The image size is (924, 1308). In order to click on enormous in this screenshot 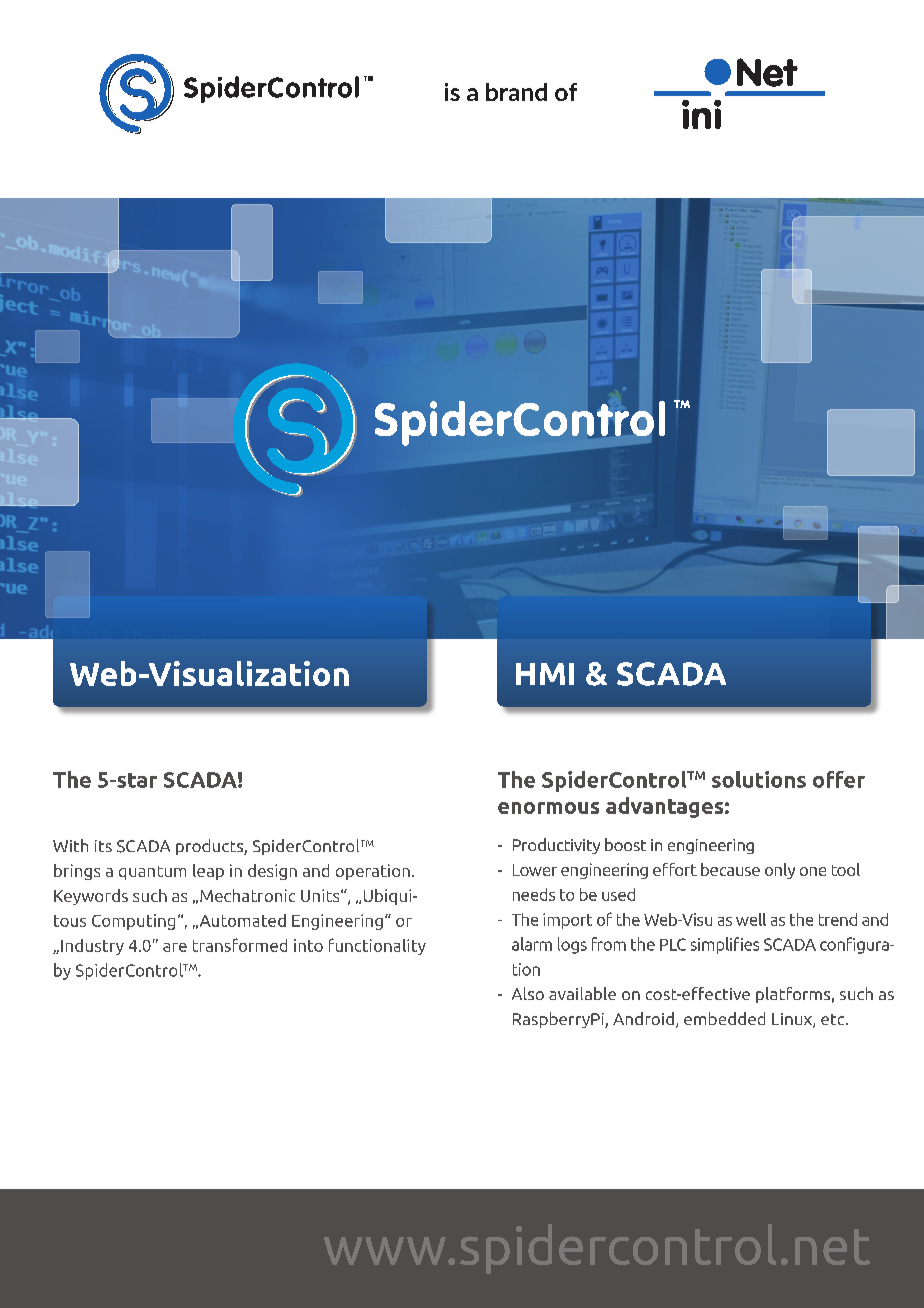, I will do `click(548, 808)`.
